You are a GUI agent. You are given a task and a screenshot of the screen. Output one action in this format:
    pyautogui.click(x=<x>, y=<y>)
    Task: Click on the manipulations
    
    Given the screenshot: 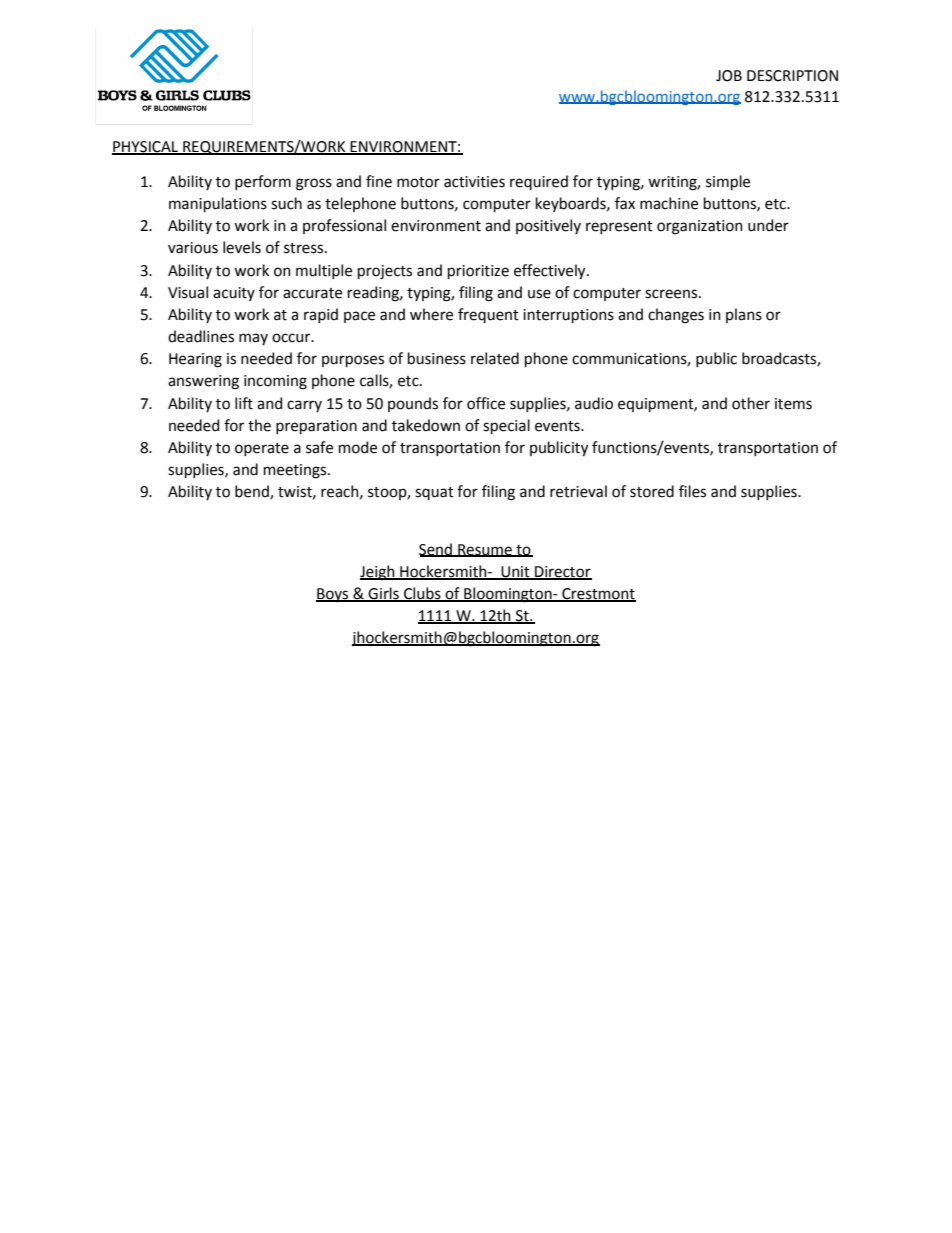 What is the action you would take?
    pyautogui.click(x=218, y=204)
